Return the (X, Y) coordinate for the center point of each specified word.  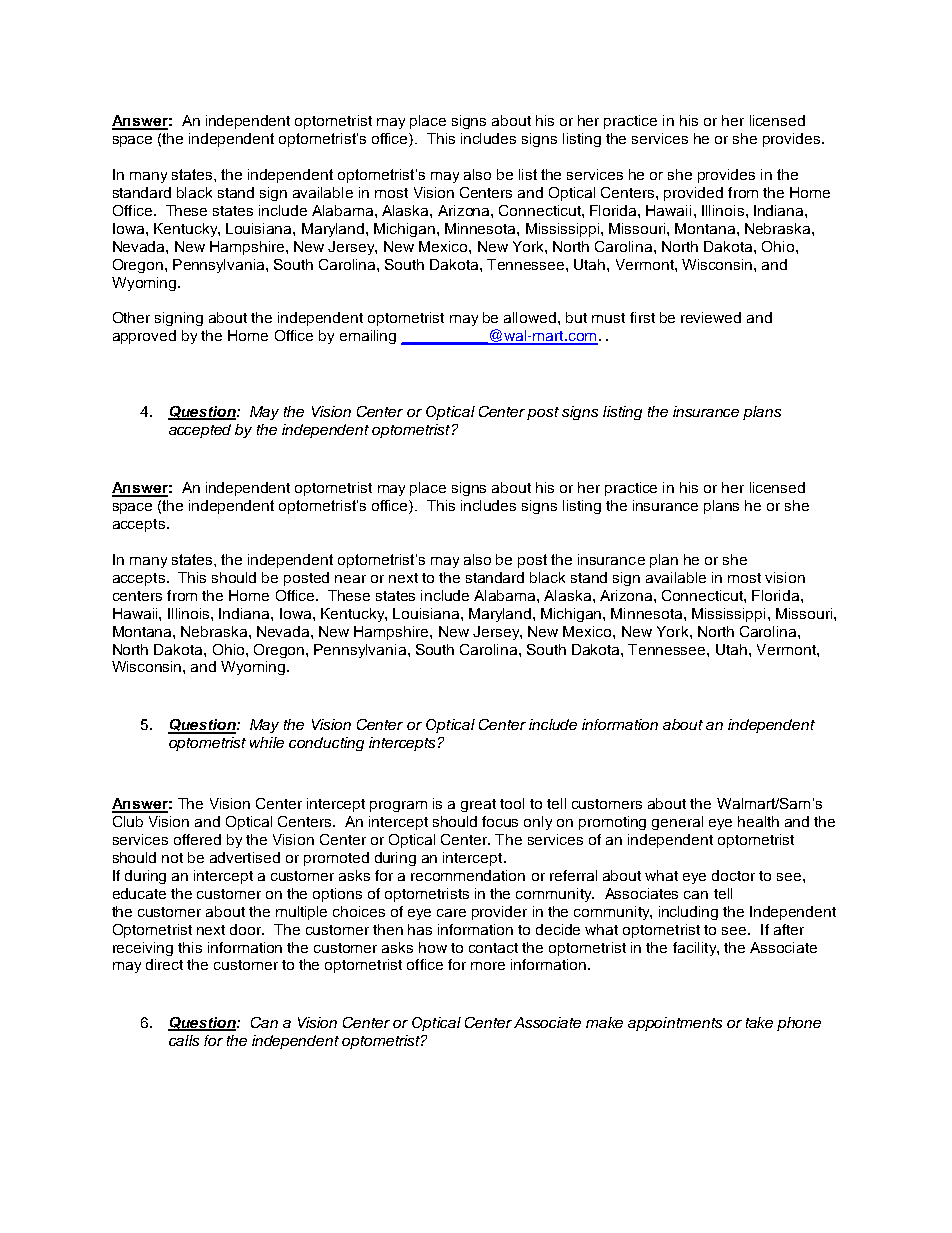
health (758, 821)
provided (693, 194)
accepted (200, 431)
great (478, 805)
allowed (530, 317)
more (488, 966)
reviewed (711, 317)
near (350, 579)
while (267, 742)
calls (184, 1040)
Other (131, 317)
